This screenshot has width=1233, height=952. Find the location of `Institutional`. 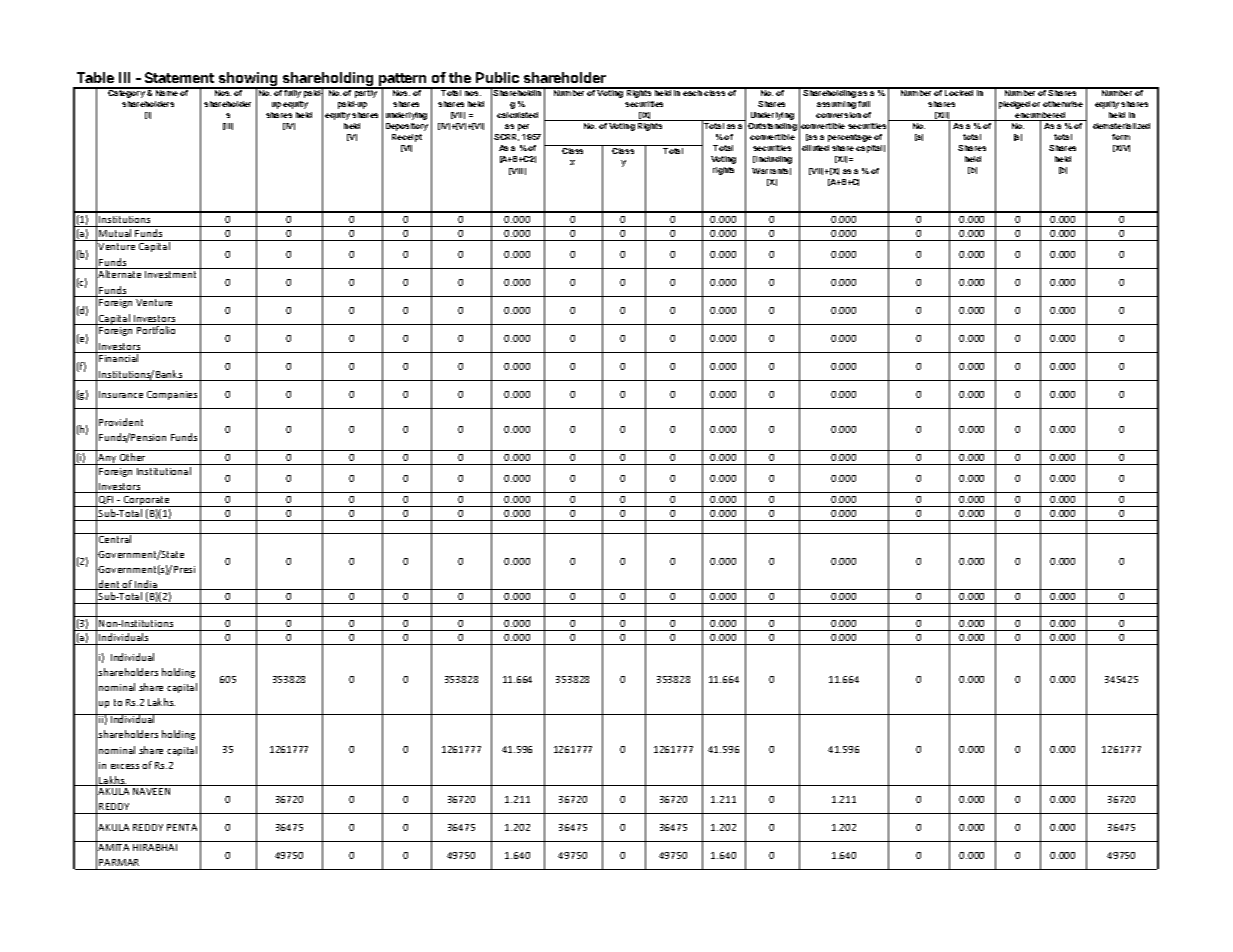

Institutional is located at coordinates (164, 471).
